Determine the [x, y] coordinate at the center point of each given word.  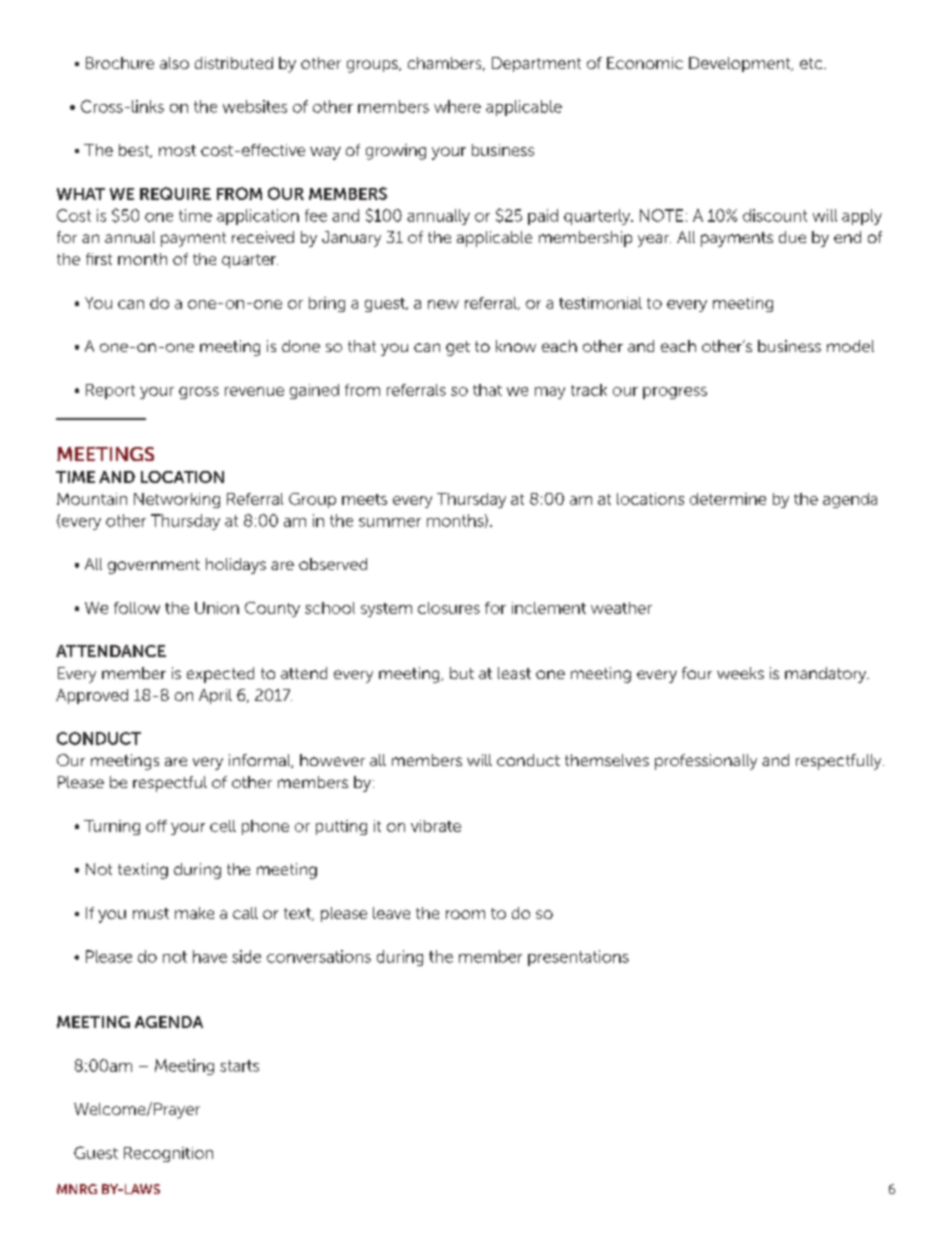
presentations [578, 958]
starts [239, 1066]
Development [741, 64]
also [174, 63]
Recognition [168, 1154]
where [457, 106]
